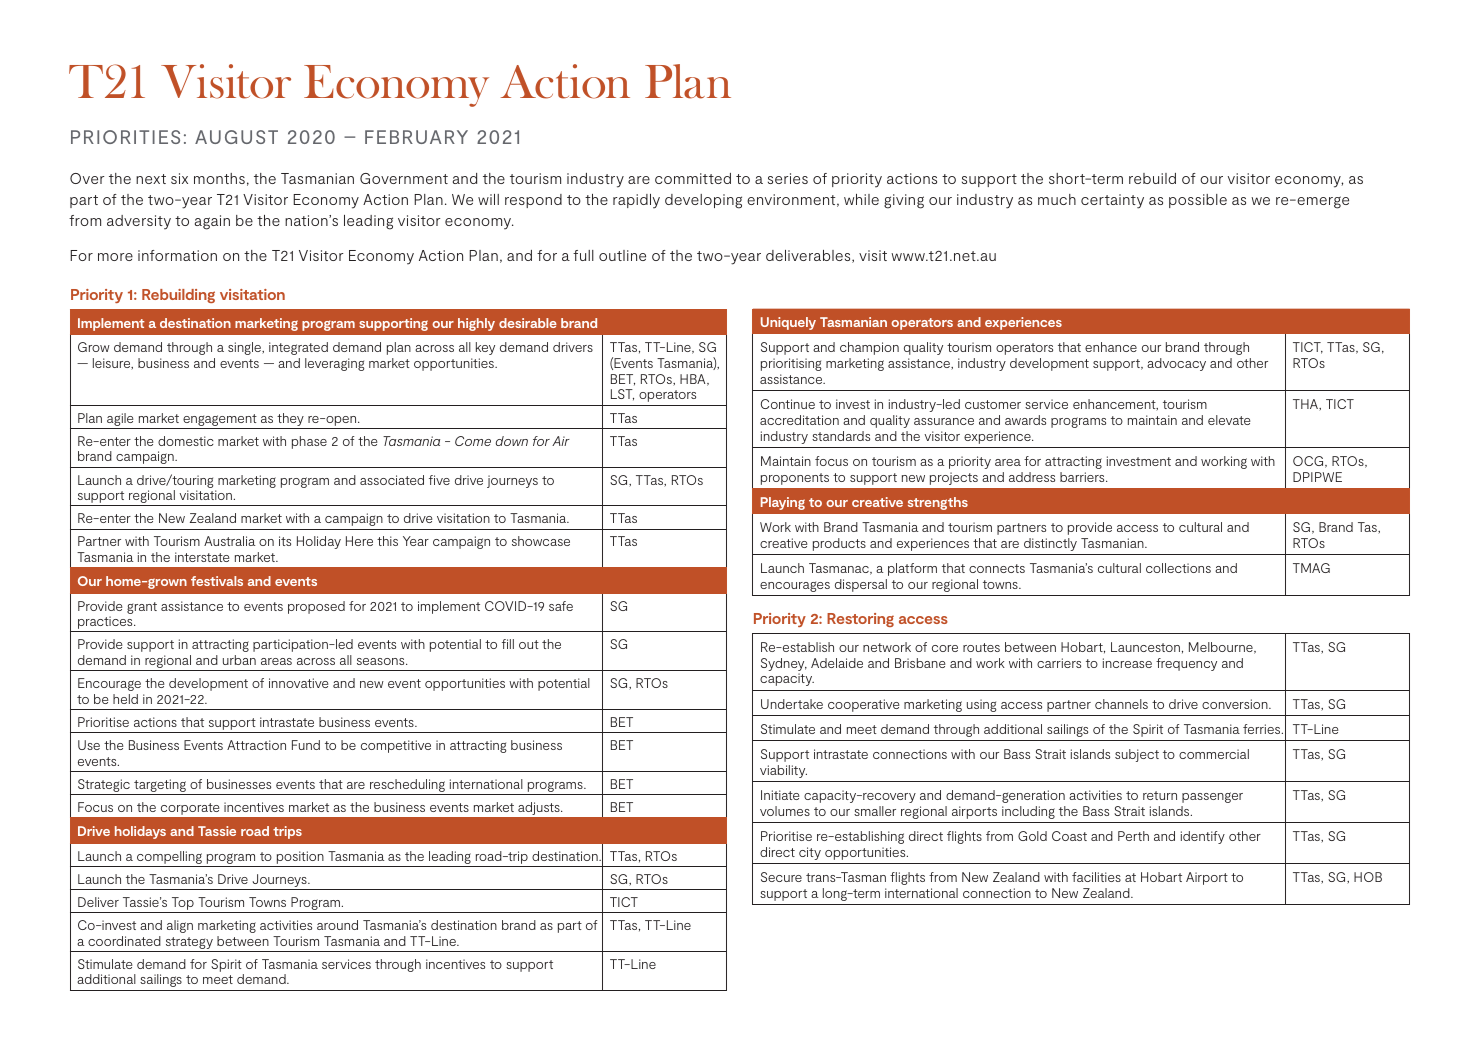 This screenshot has height=1042, width=1474. I want to click on facilities, so click(1096, 877).
